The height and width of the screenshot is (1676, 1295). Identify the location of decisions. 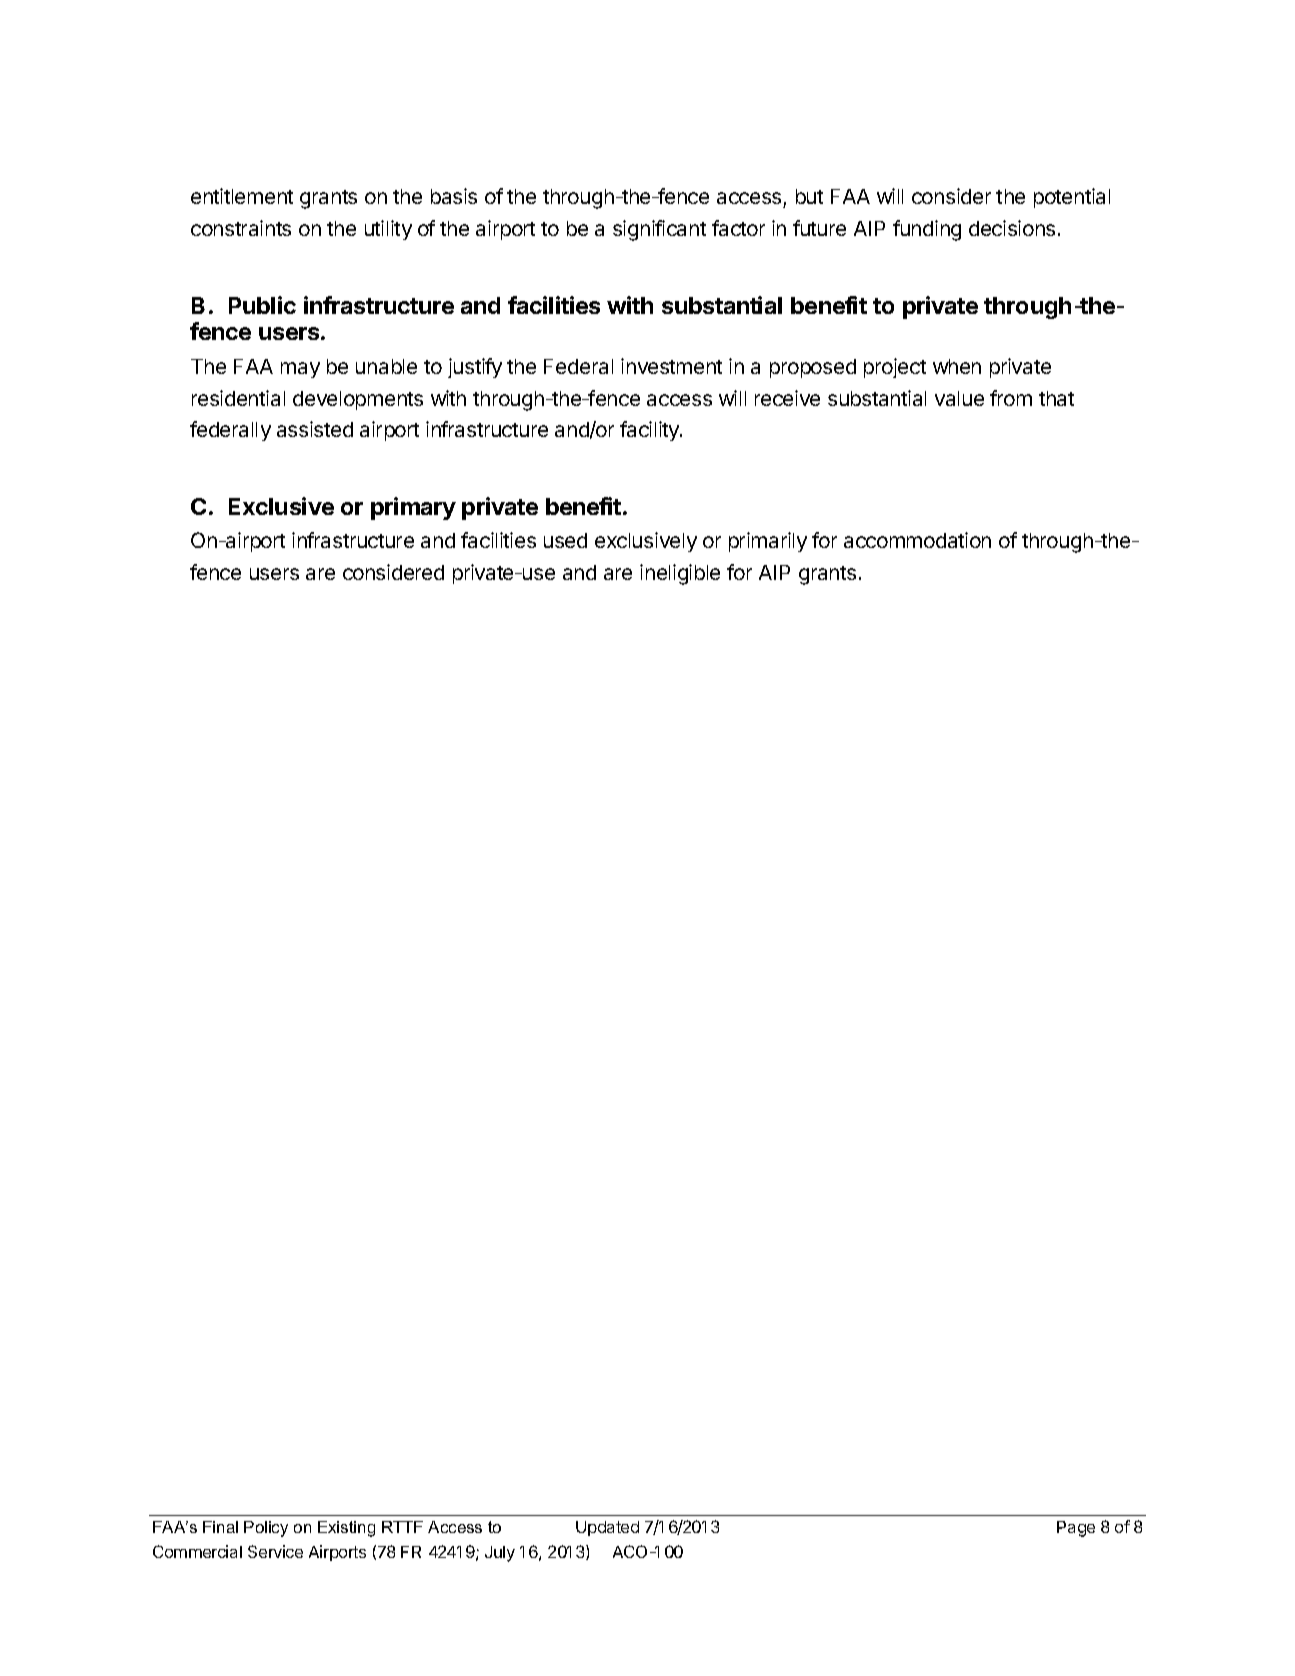
(1012, 228).
